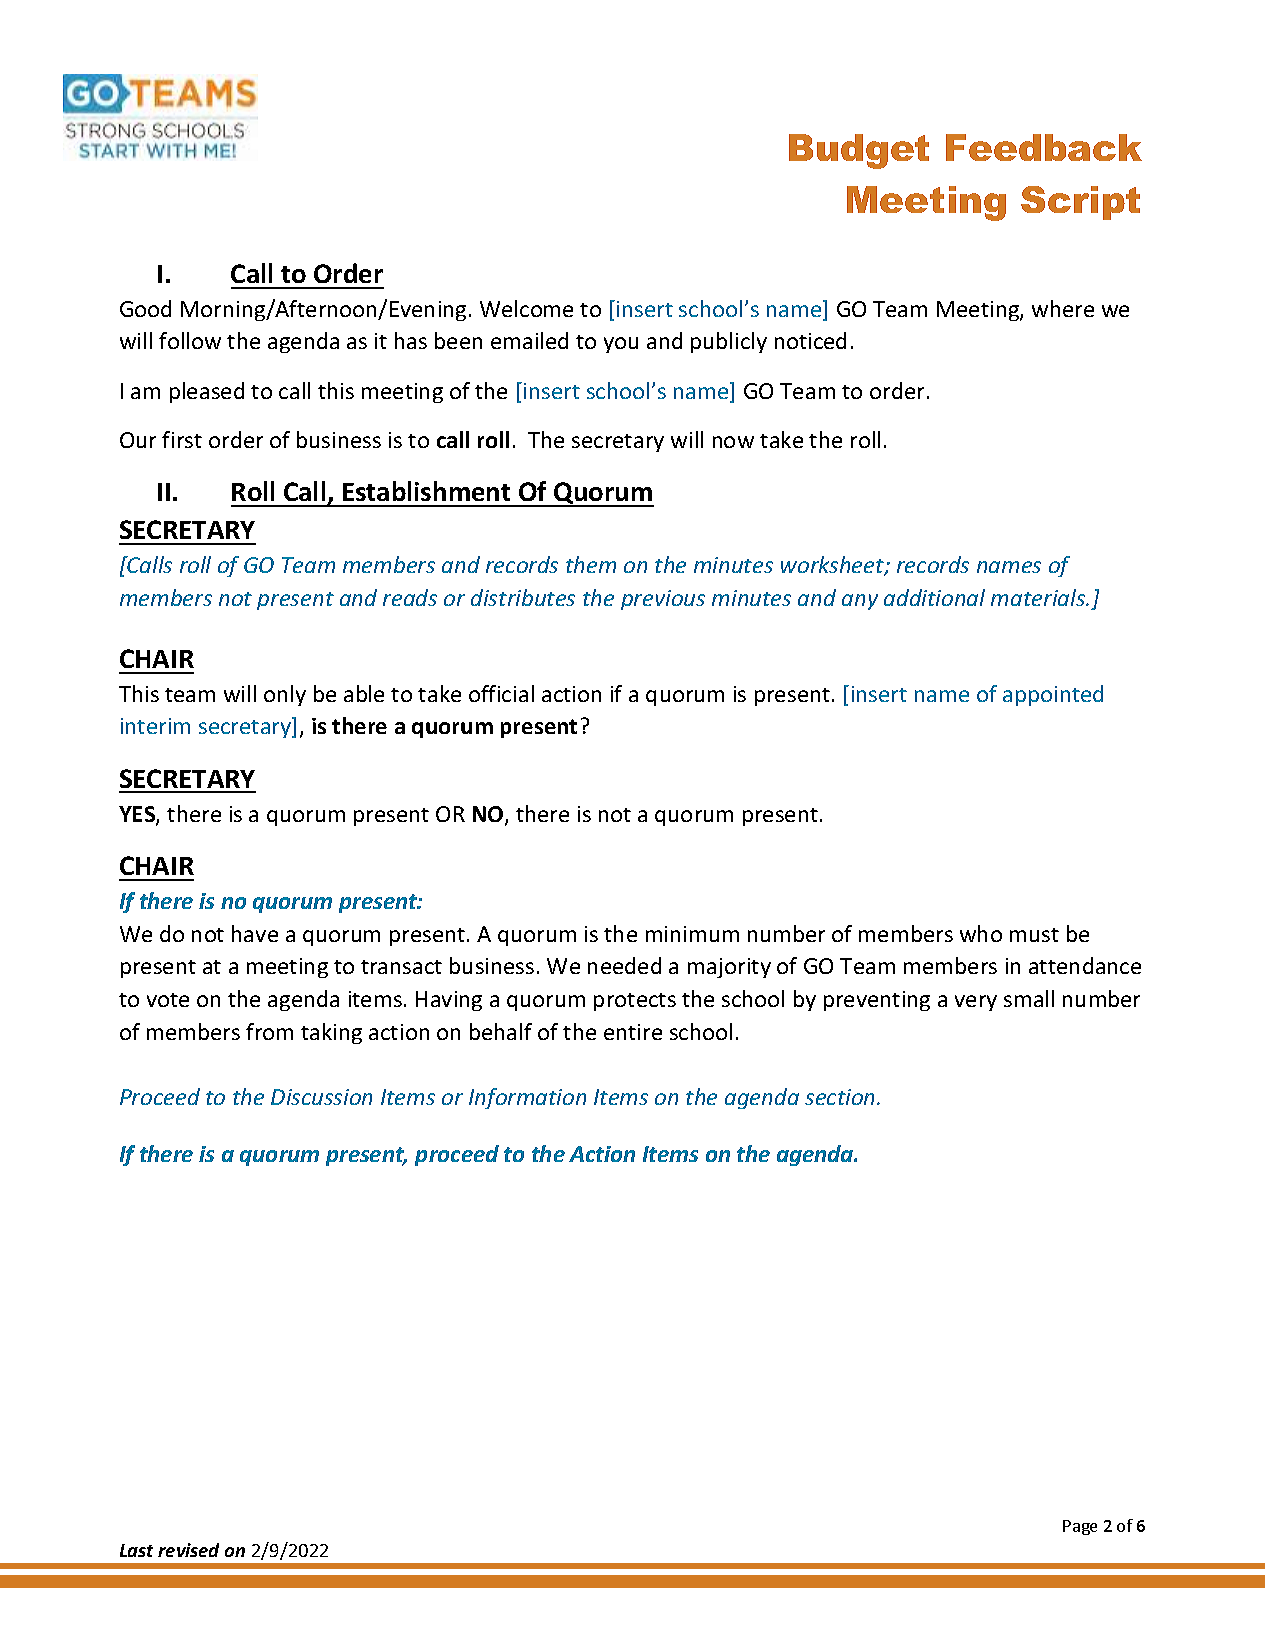 This screenshot has height=1637, width=1265. Describe the element at coordinates (269, 1031) in the screenshot. I see `from` at that location.
